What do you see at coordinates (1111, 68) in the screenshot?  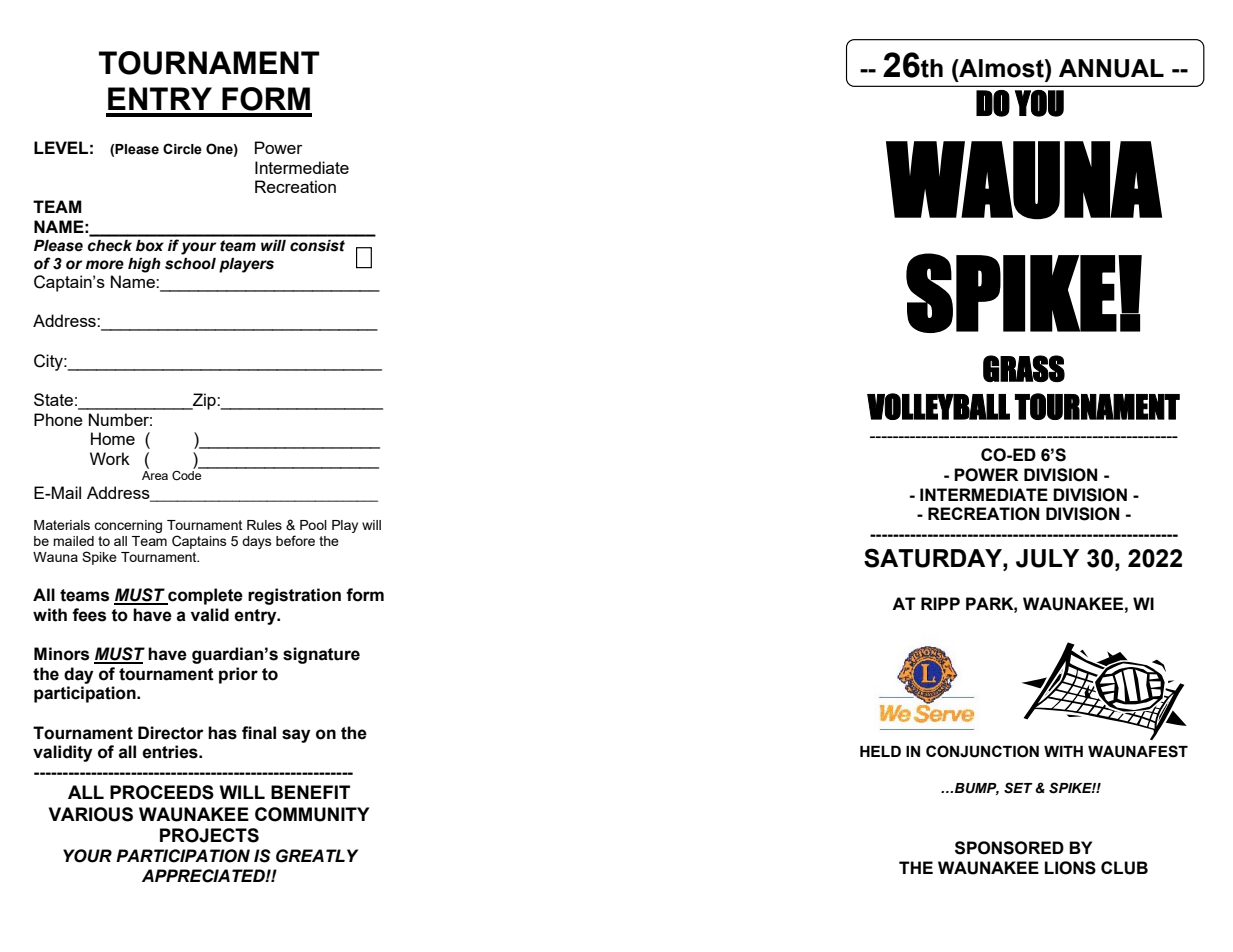 I see `ANNUAL` at bounding box center [1111, 68].
